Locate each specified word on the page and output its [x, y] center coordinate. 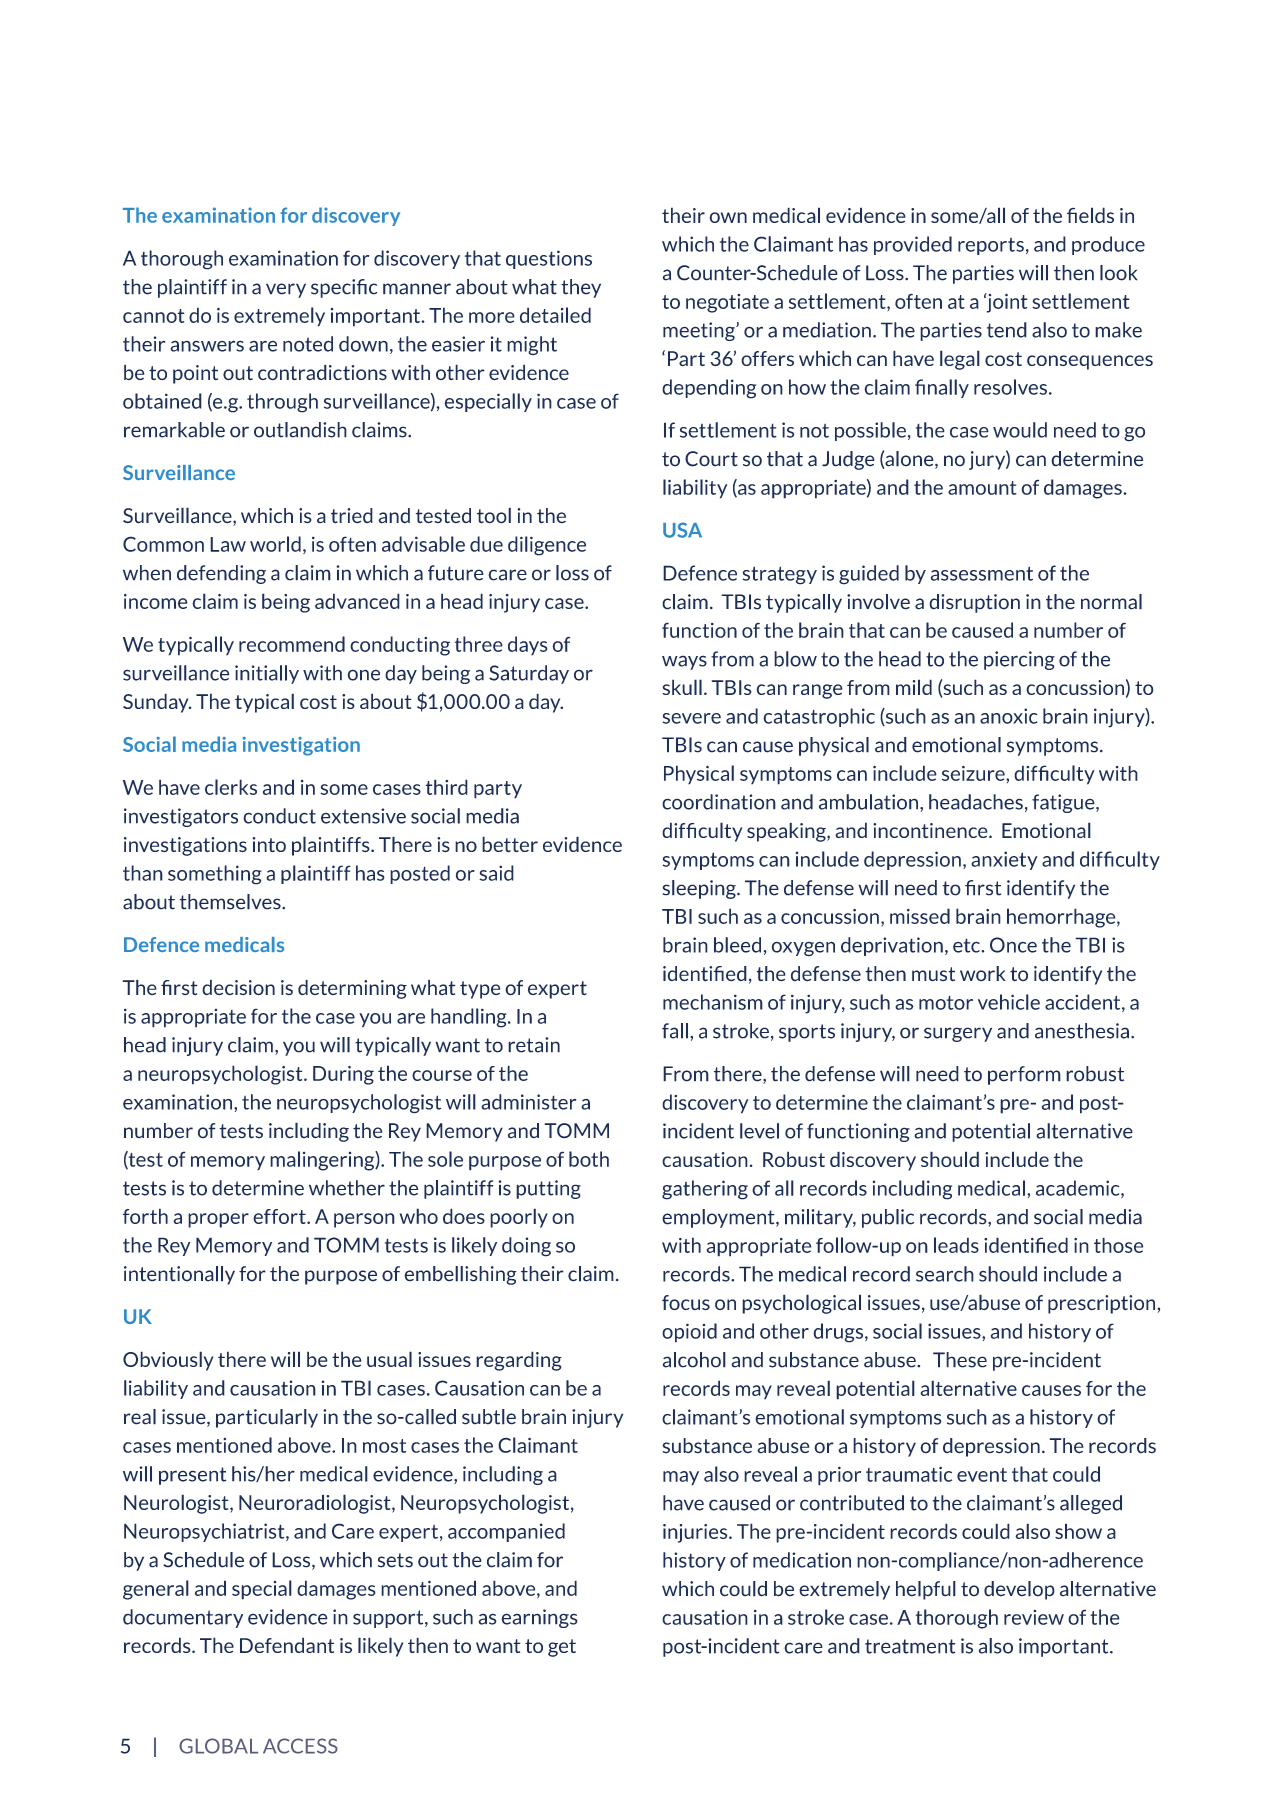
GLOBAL [218, 1746]
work [983, 974]
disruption [974, 603]
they [581, 288]
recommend [292, 644]
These [960, 1360]
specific [344, 288]
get [562, 1648]
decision [238, 987]
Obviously [168, 1361]
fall [675, 1031]
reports [991, 246]
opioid [689, 1333]
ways [684, 662]
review [1034, 1617]
